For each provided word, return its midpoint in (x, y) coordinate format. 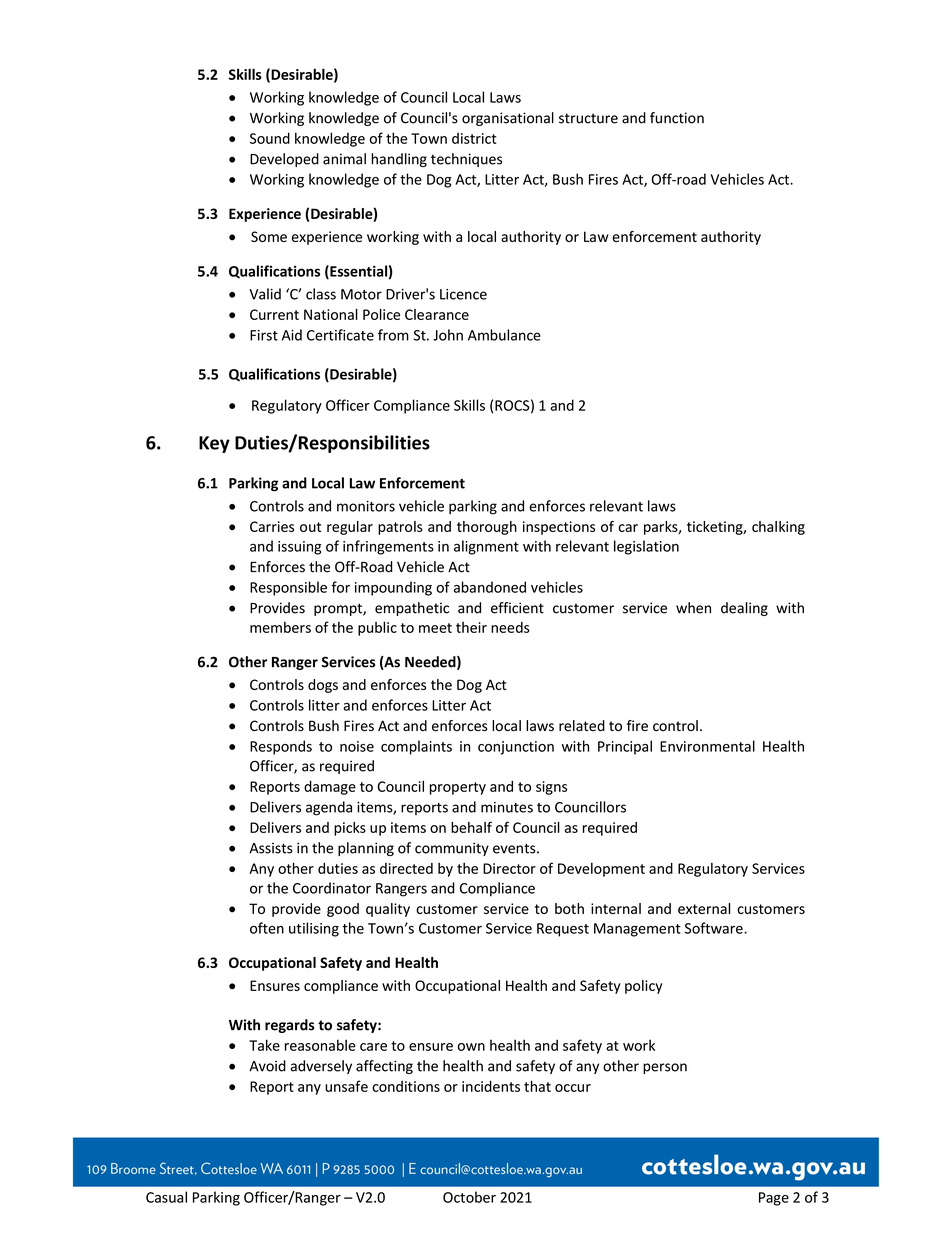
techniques (466, 160)
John (448, 335)
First (264, 335)
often (267, 928)
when (693, 608)
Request (563, 930)
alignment (486, 547)
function (677, 118)
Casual (166, 1197)
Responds (281, 747)
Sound (270, 138)
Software (715, 928)
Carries (272, 526)
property (458, 788)
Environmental (707, 746)
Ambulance (504, 335)
